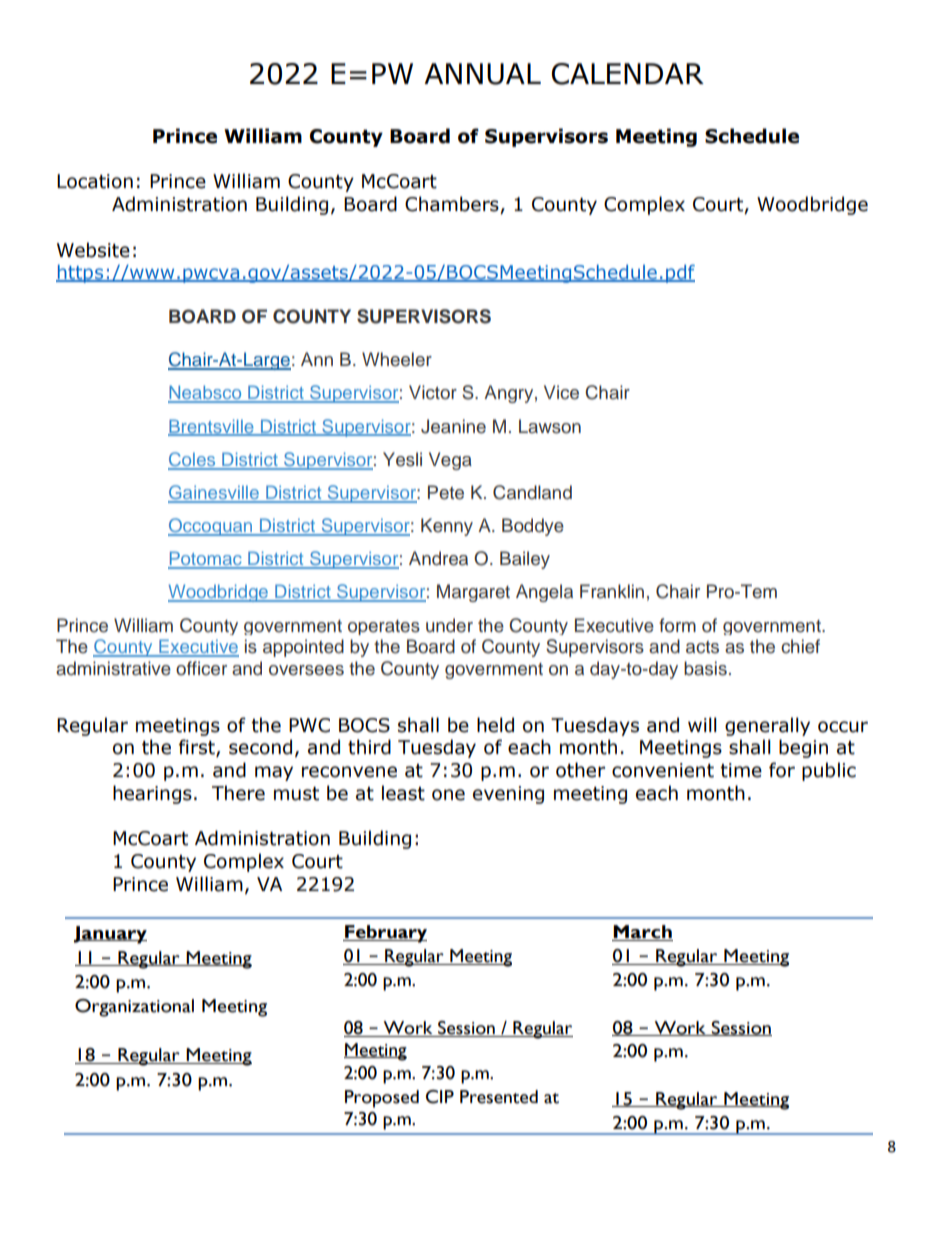 Image resolution: width=952 pixels, height=1233 pixels. What do you see at coordinates (440, 1097) in the screenshot?
I see `CIP` at bounding box center [440, 1097].
